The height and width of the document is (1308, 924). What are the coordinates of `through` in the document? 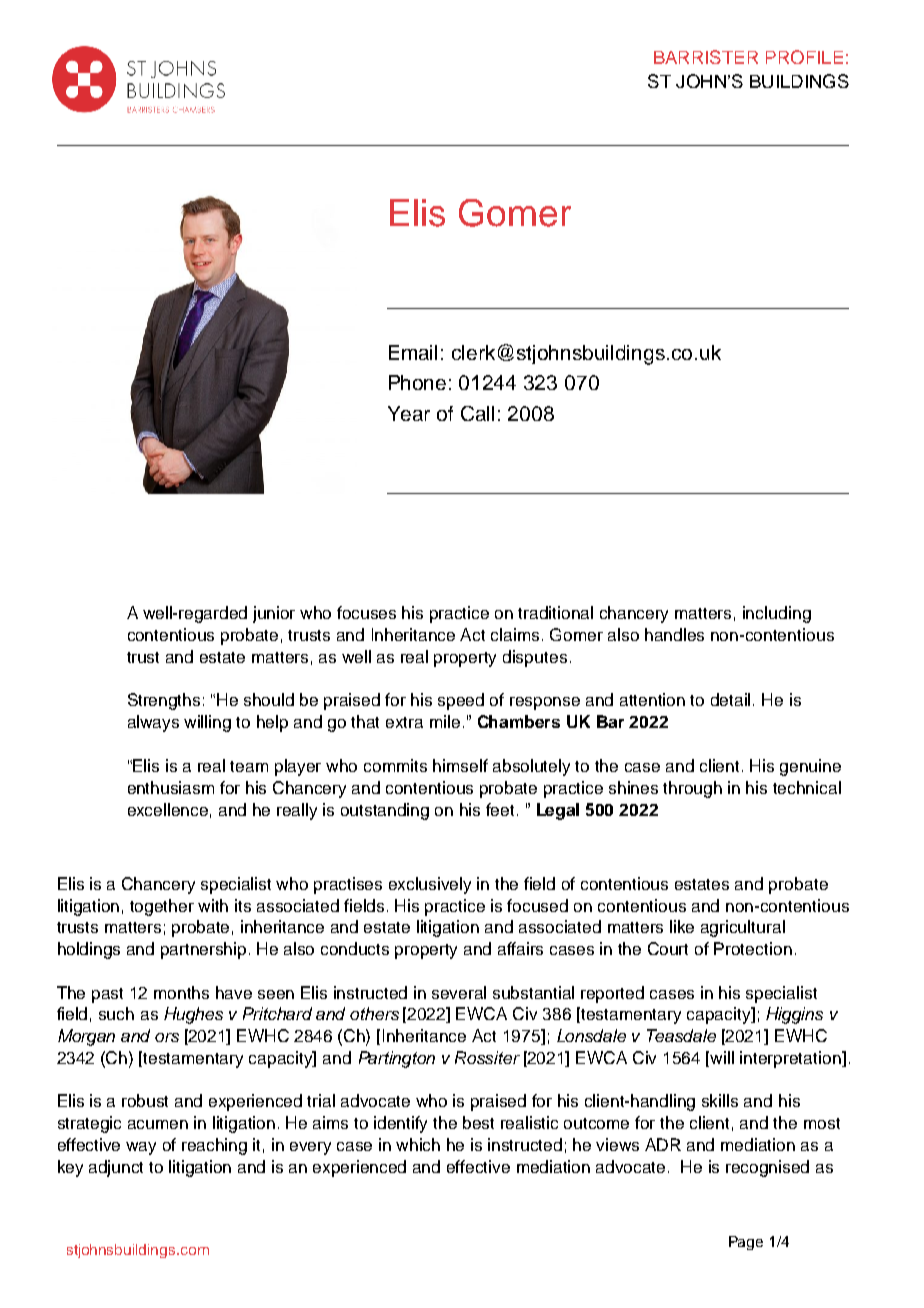 It's located at (692, 789).
